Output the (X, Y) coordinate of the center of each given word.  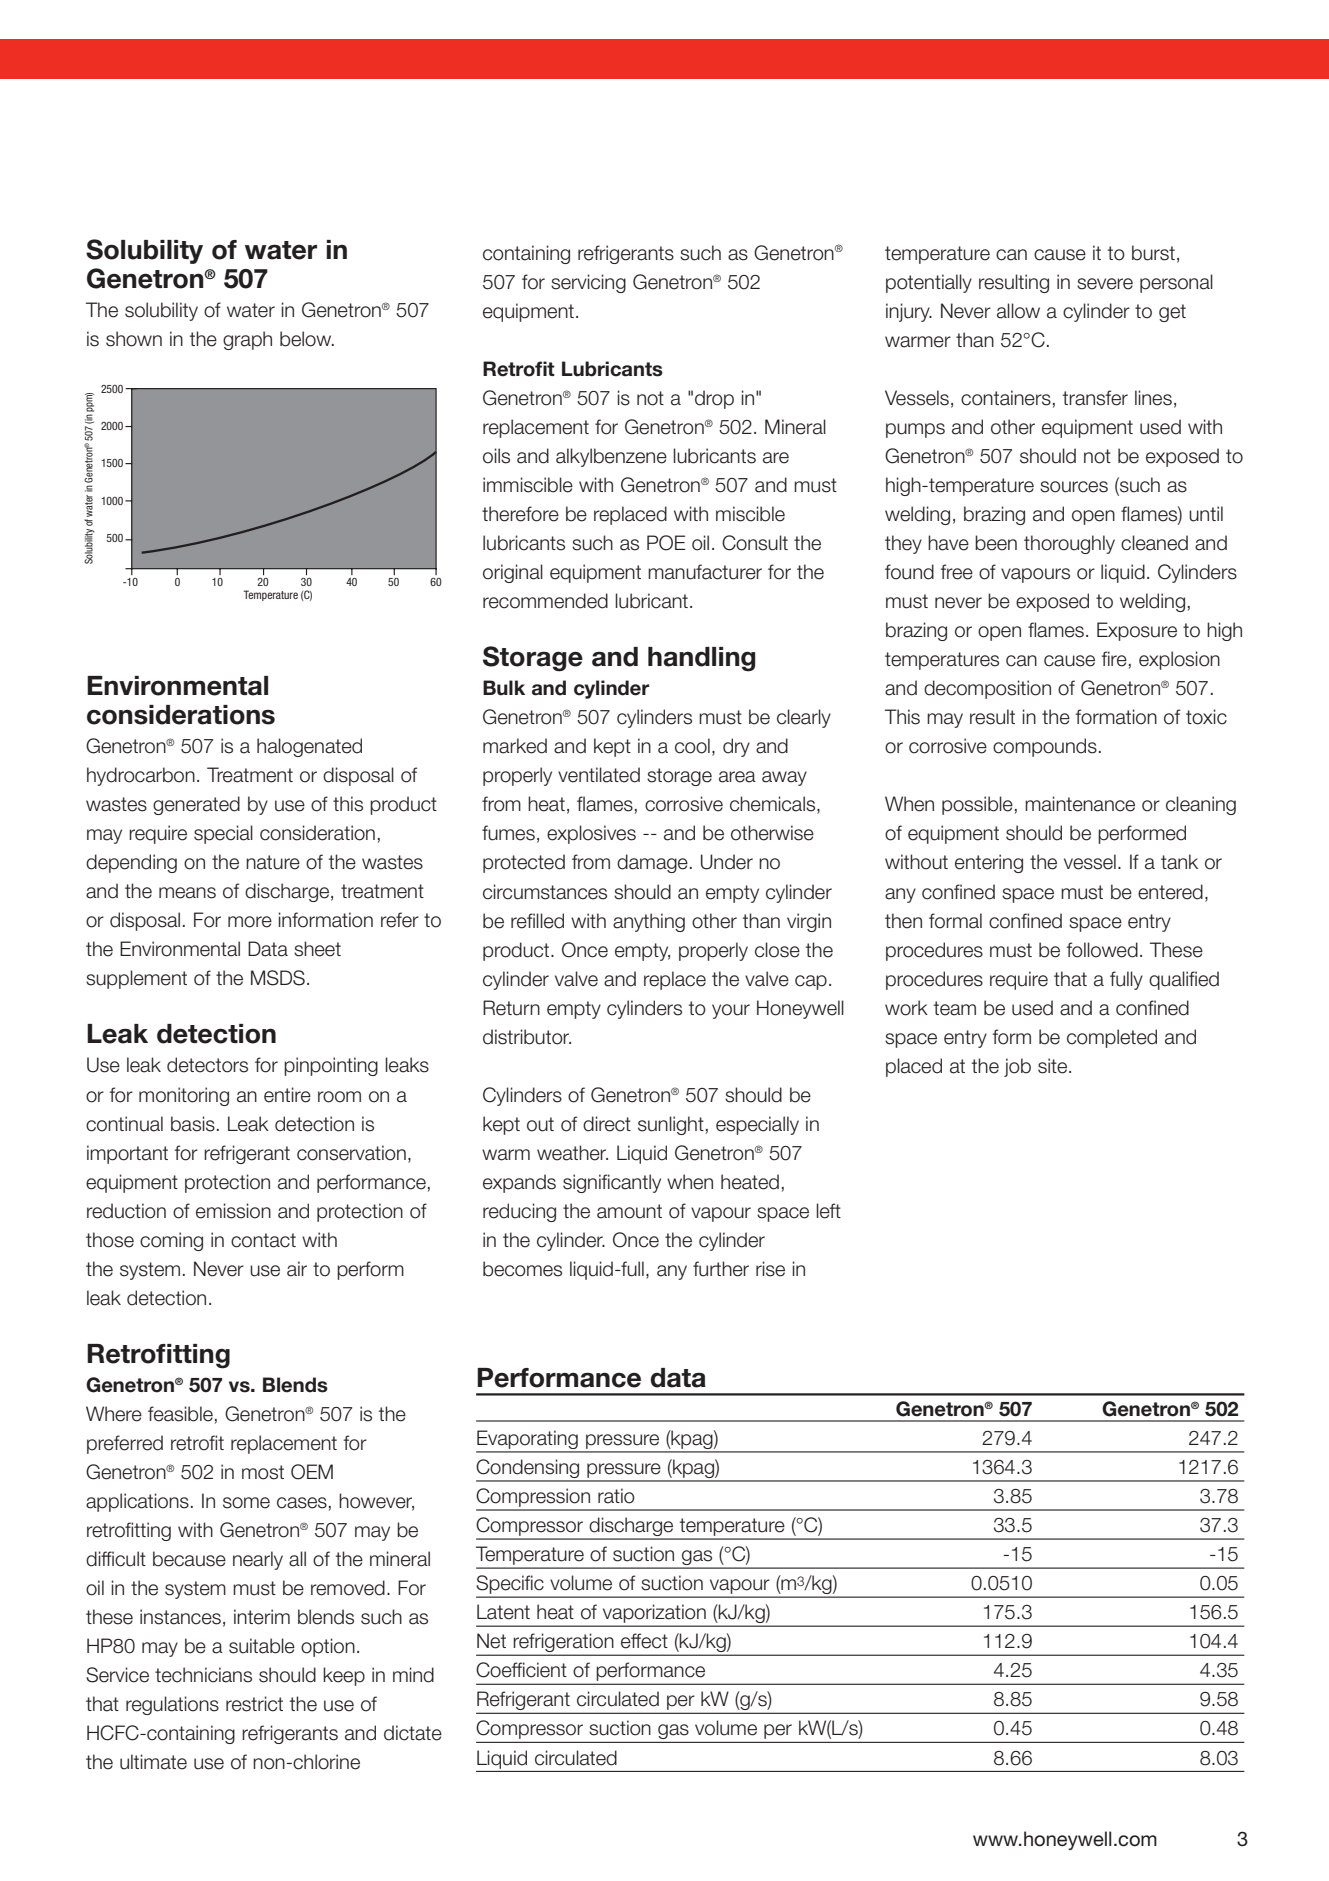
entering (989, 863)
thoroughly (1069, 544)
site (1054, 1066)
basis (193, 1124)
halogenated (309, 747)
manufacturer (705, 572)
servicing (588, 283)
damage (652, 863)
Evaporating (528, 1441)
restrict (254, 1704)
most (263, 1472)
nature (273, 862)
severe (1105, 284)
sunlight (671, 1125)
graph (247, 340)
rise (770, 1269)
